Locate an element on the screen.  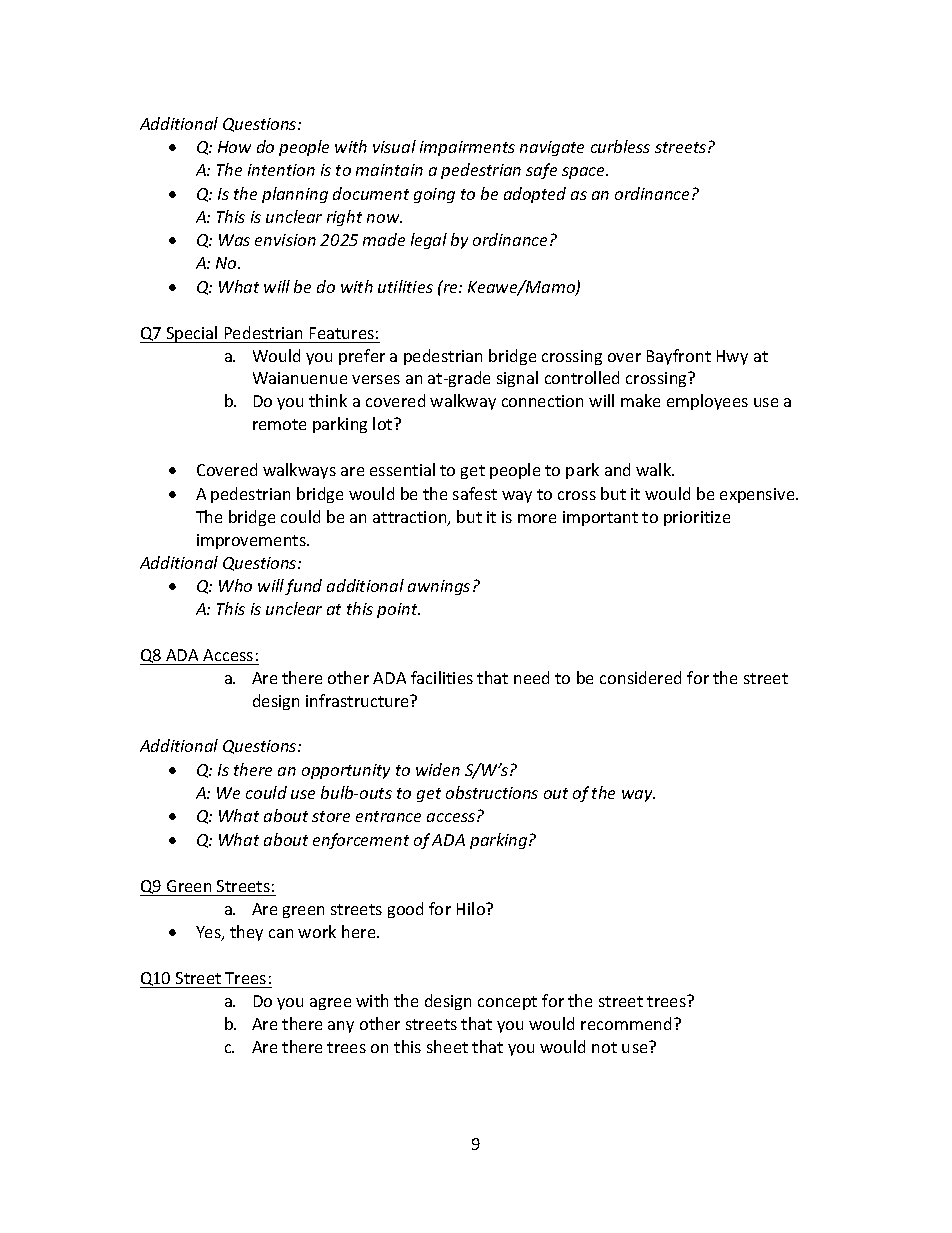
store is located at coordinates (331, 816).
